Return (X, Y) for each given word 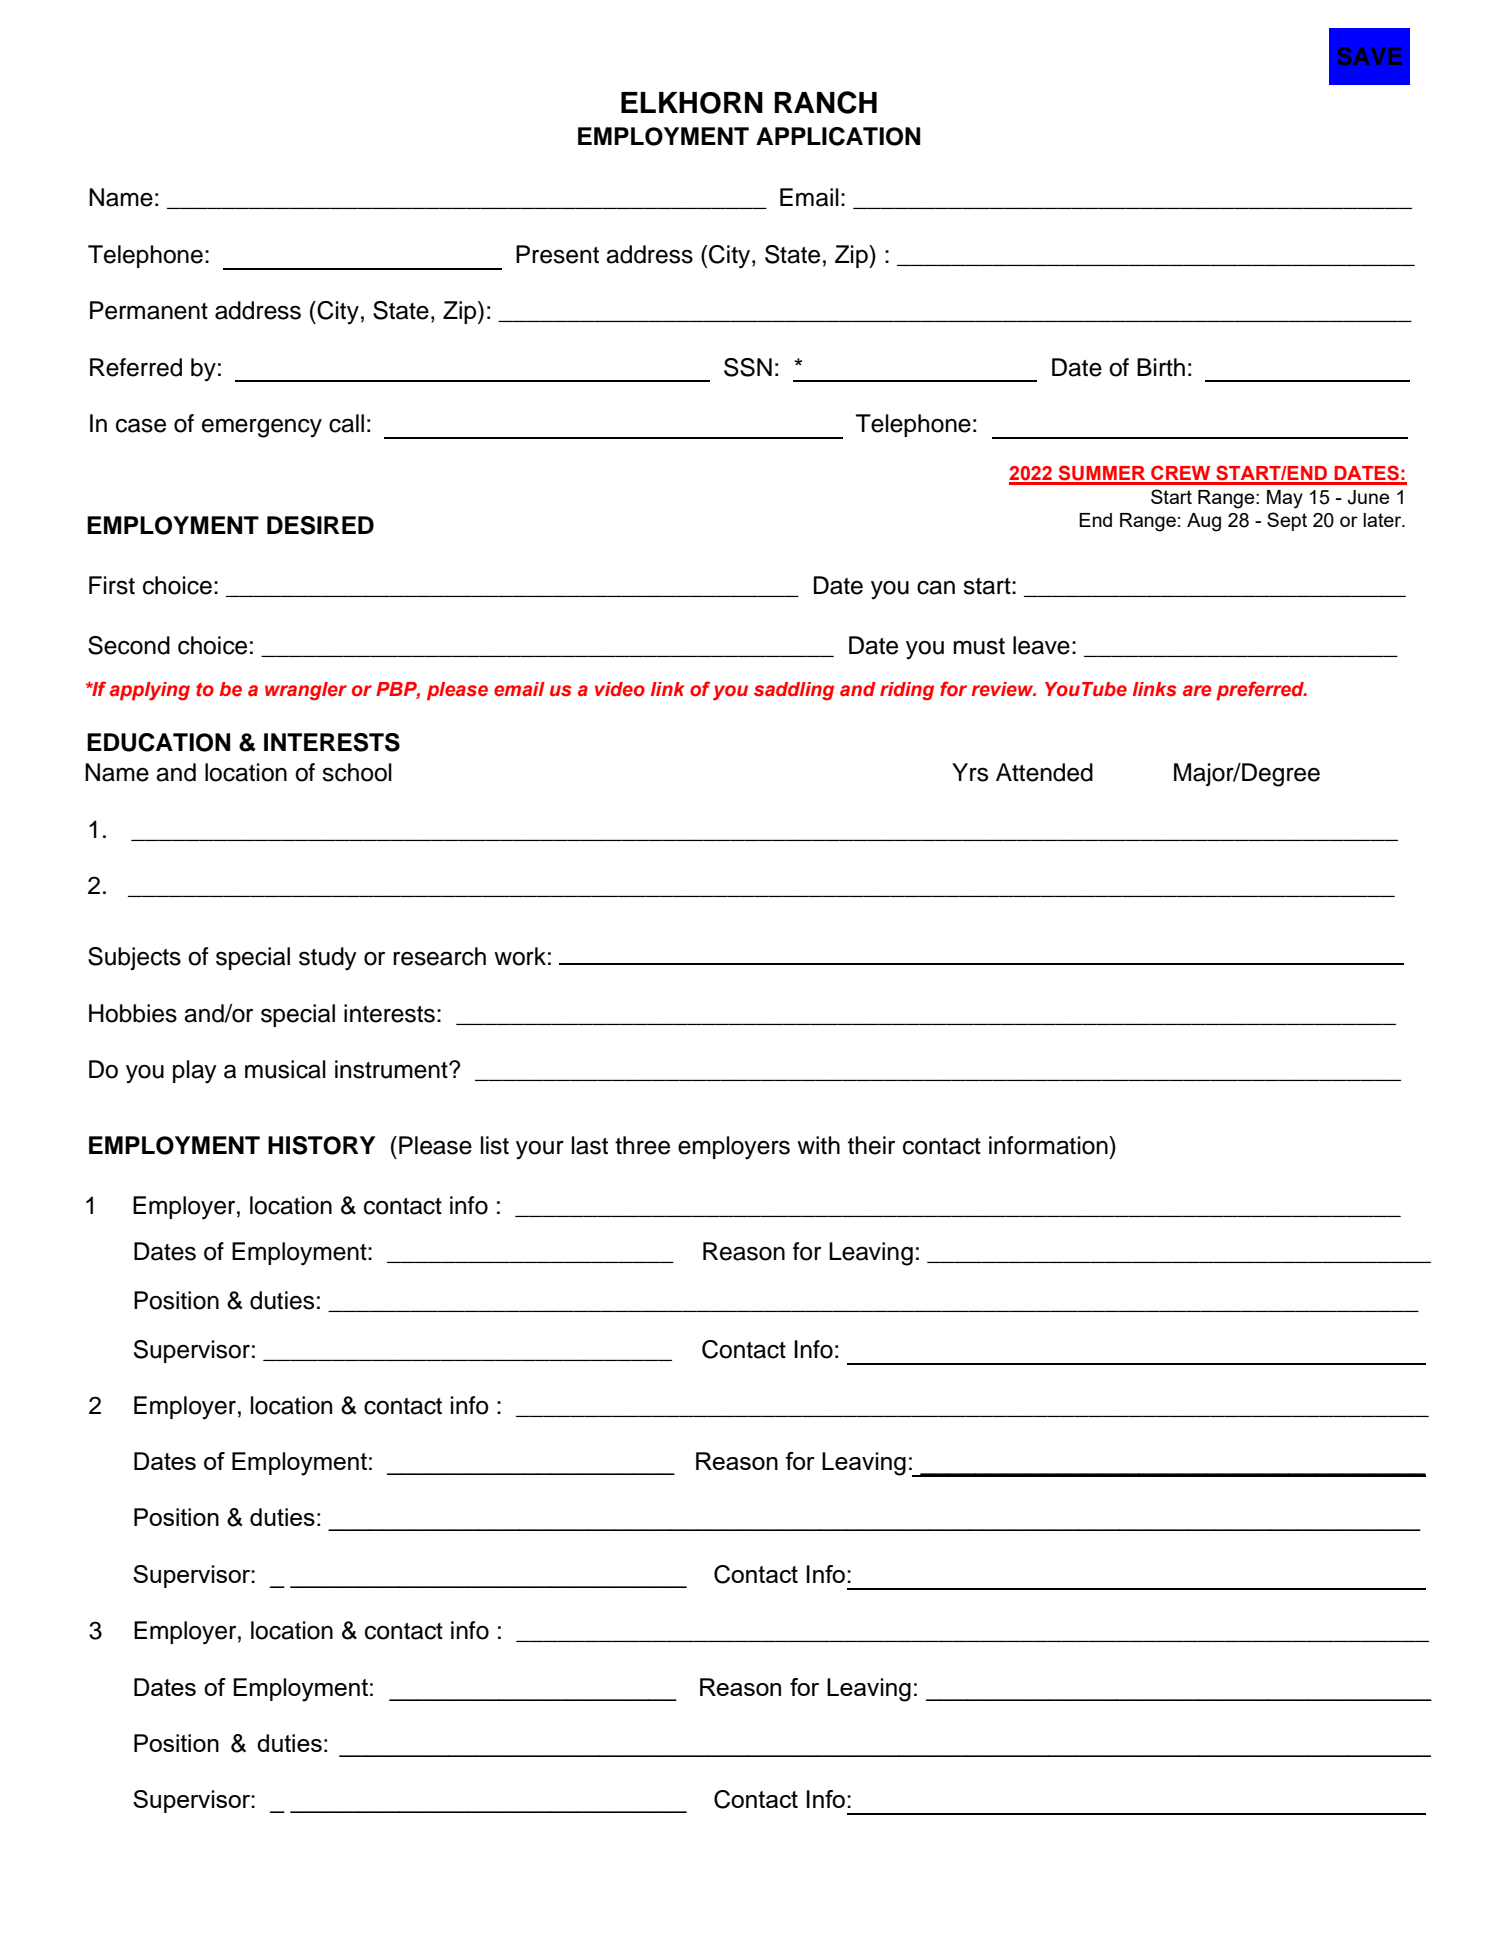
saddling (794, 691)
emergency (262, 428)
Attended (1044, 772)
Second (129, 645)
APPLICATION (838, 136)
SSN (748, 367)
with (818, 1145)
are (1197, 691)
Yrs (970, 772)
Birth (1161, 367)
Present (557, 254)
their (871, 1145)
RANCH (825, 102)
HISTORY (321, 1145)
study (328, 959)
